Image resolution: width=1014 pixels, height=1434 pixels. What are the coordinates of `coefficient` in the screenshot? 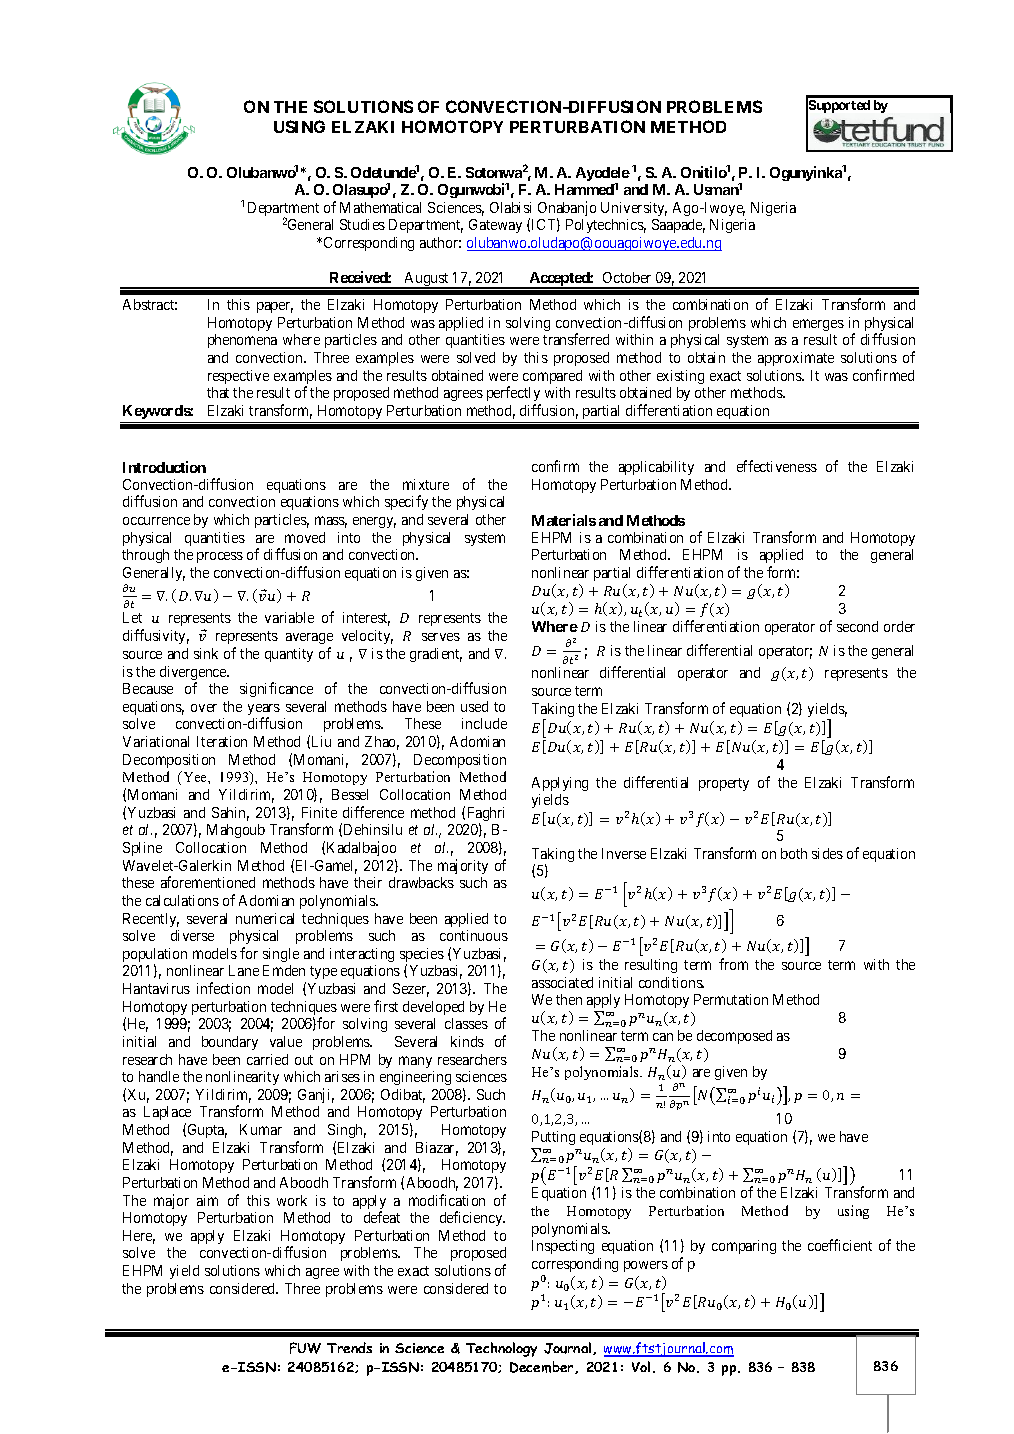 It's located at (840, 1245).
